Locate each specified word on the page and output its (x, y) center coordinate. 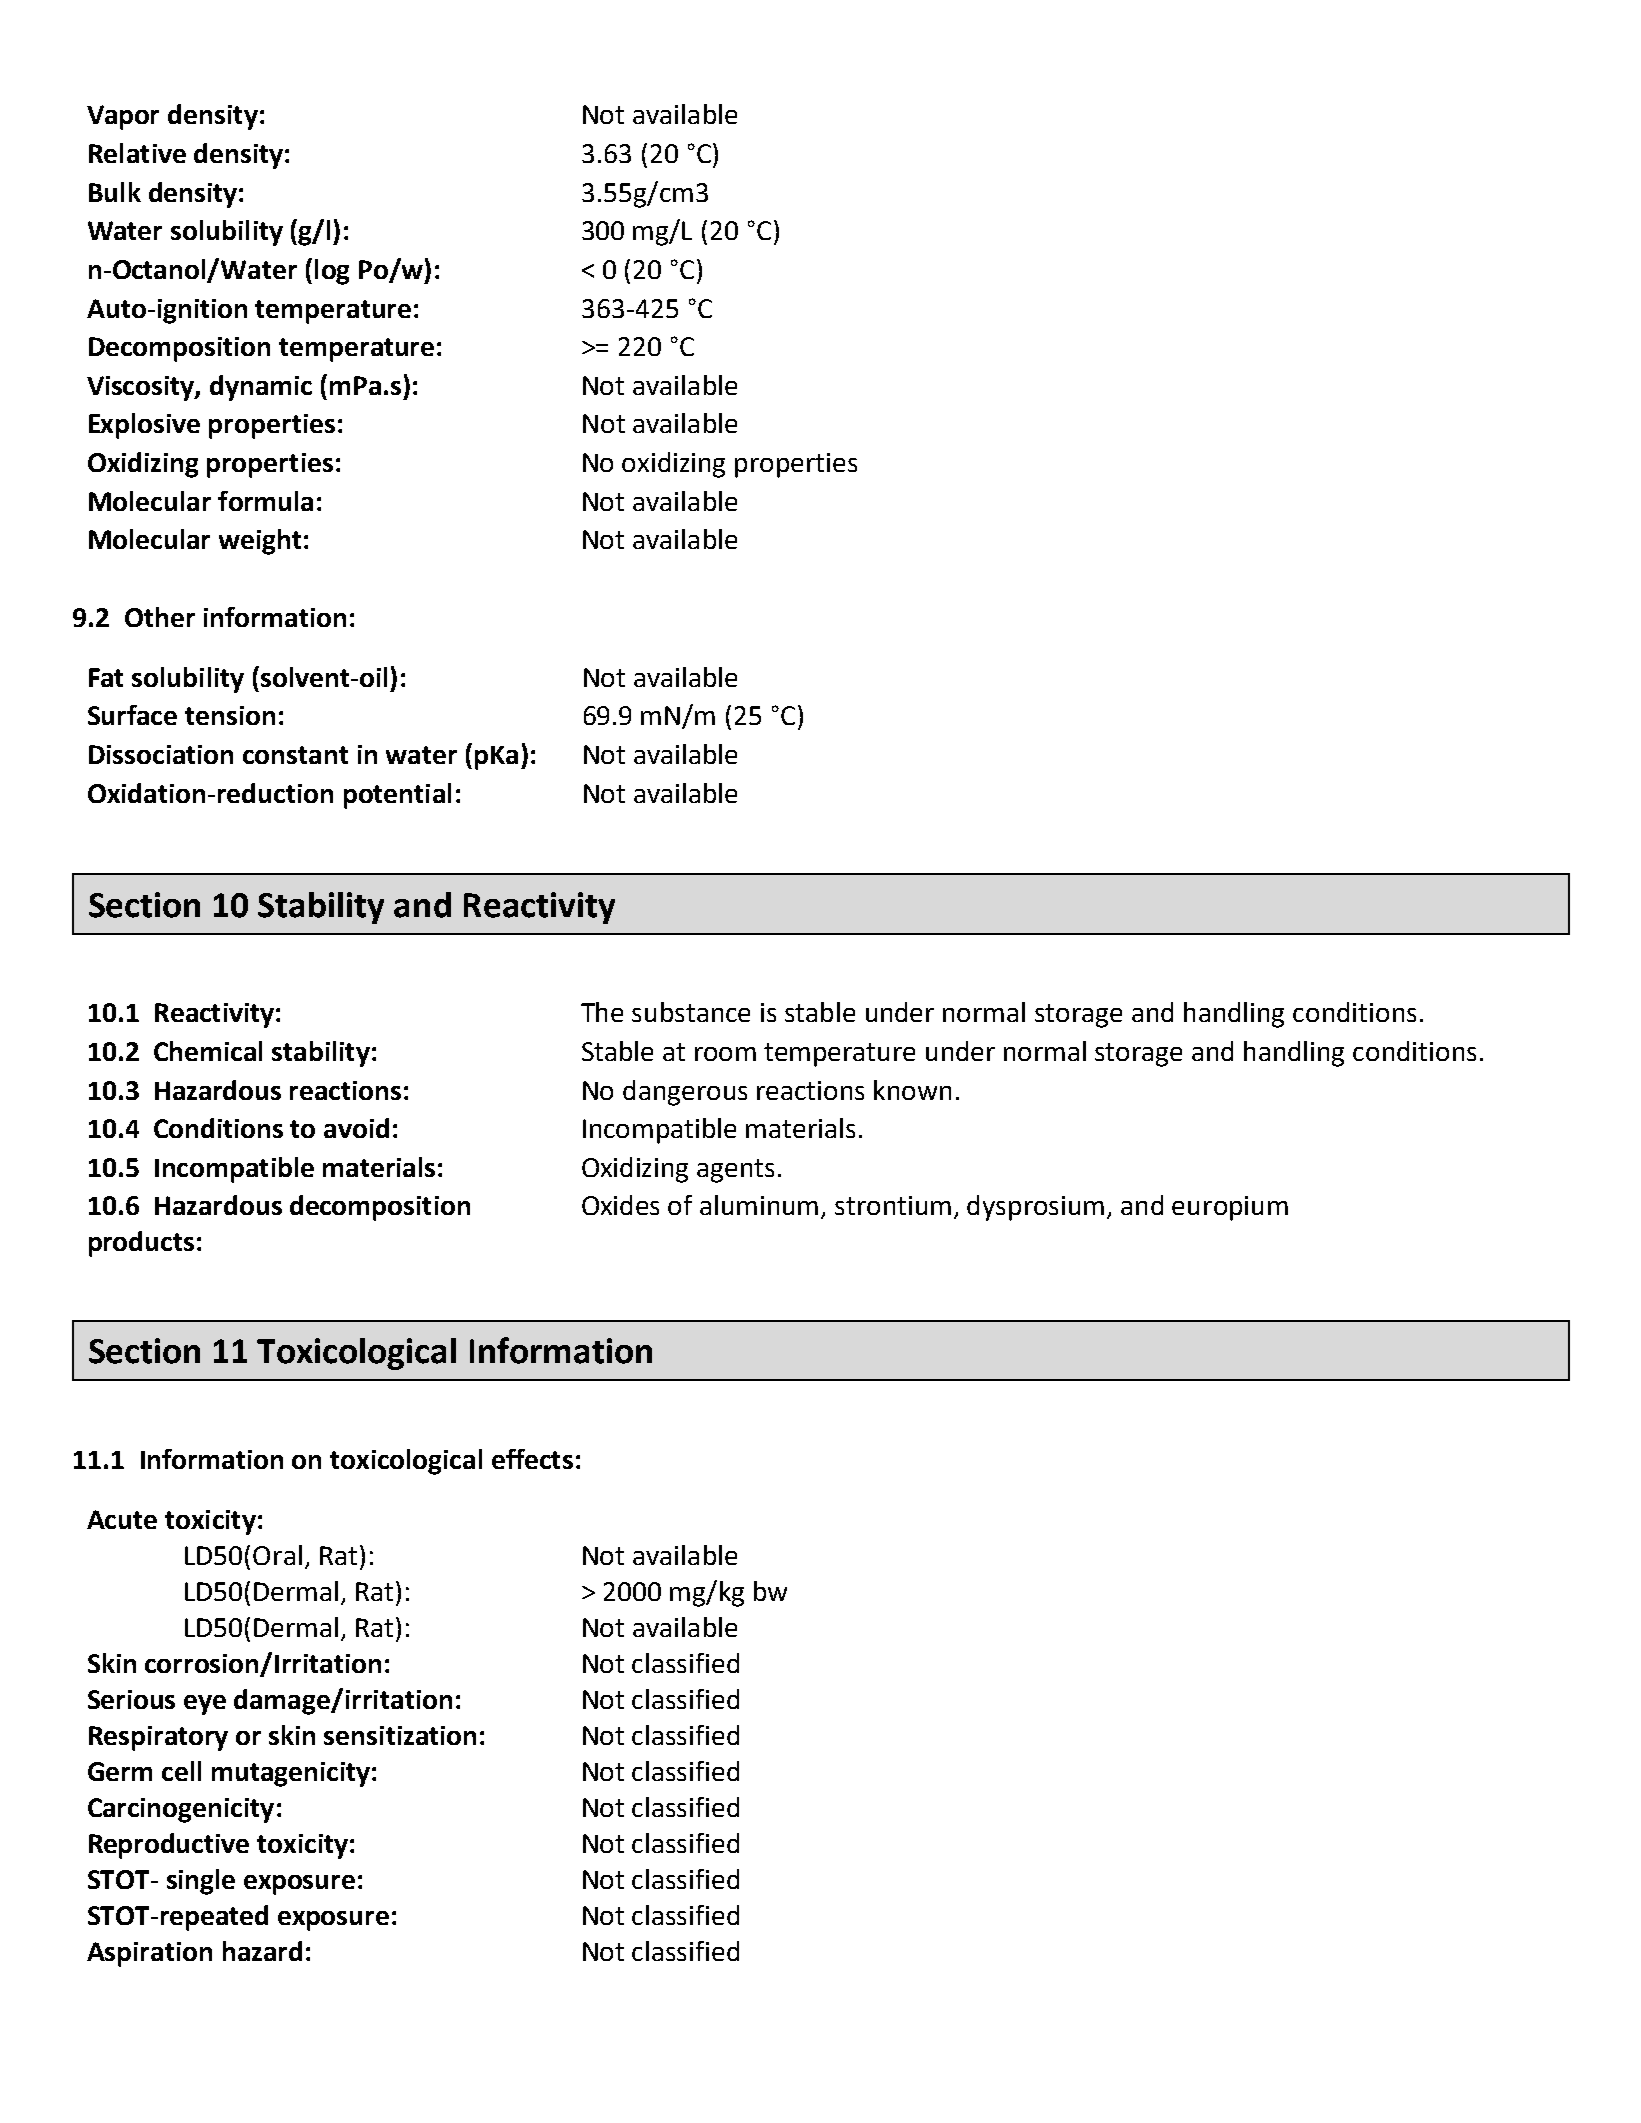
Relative (137, 153)
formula (265, 501)
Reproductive (169, 1846)
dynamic (261, 388)
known (912, 1090)
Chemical (208, 1051)
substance (691, 1012)
